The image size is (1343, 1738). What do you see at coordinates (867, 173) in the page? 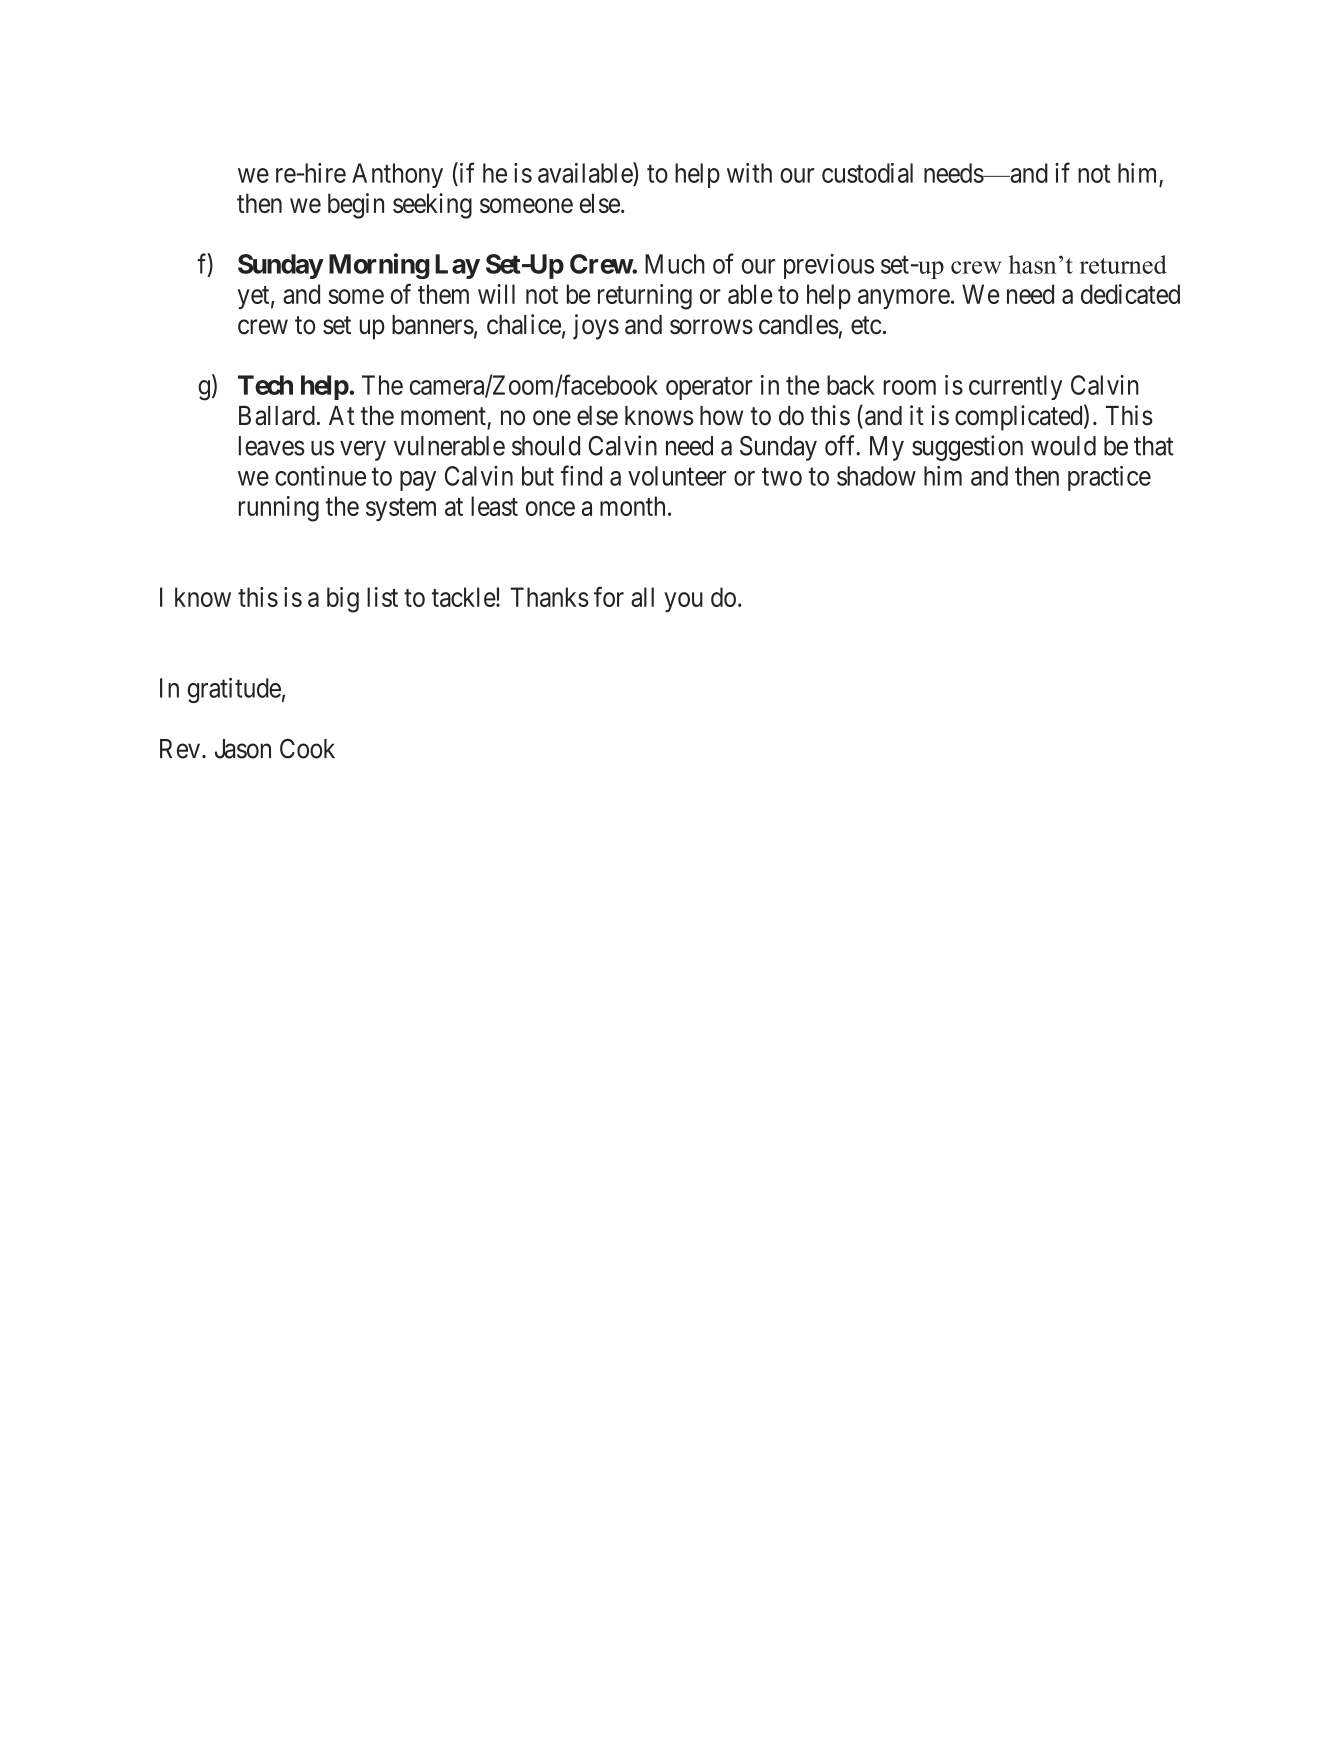
I see `custodial` at bounding box center [867, 173].
